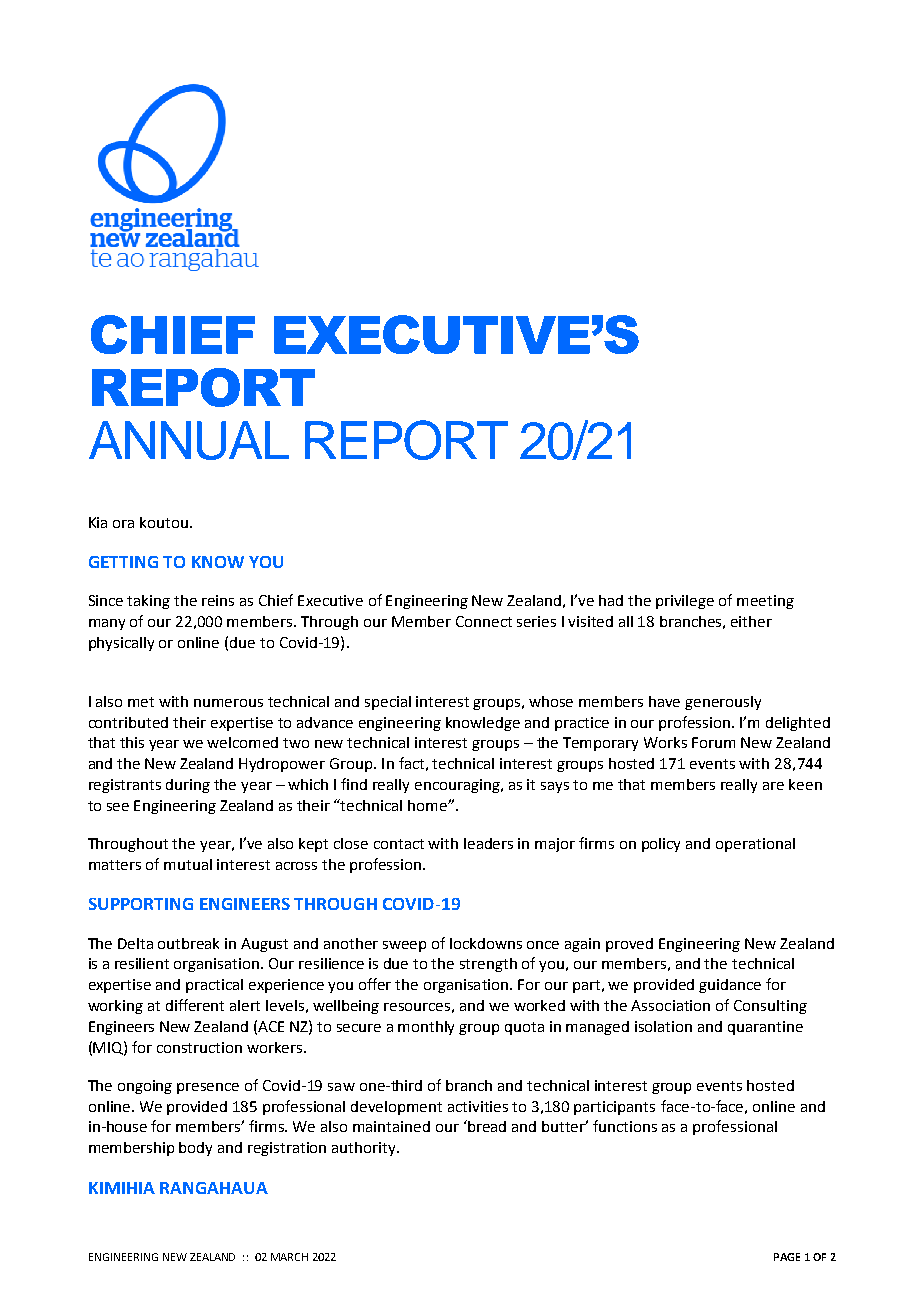 The width and height of the screenshot is (924, 1308). I want to click on privilege, so click(685, 602).
